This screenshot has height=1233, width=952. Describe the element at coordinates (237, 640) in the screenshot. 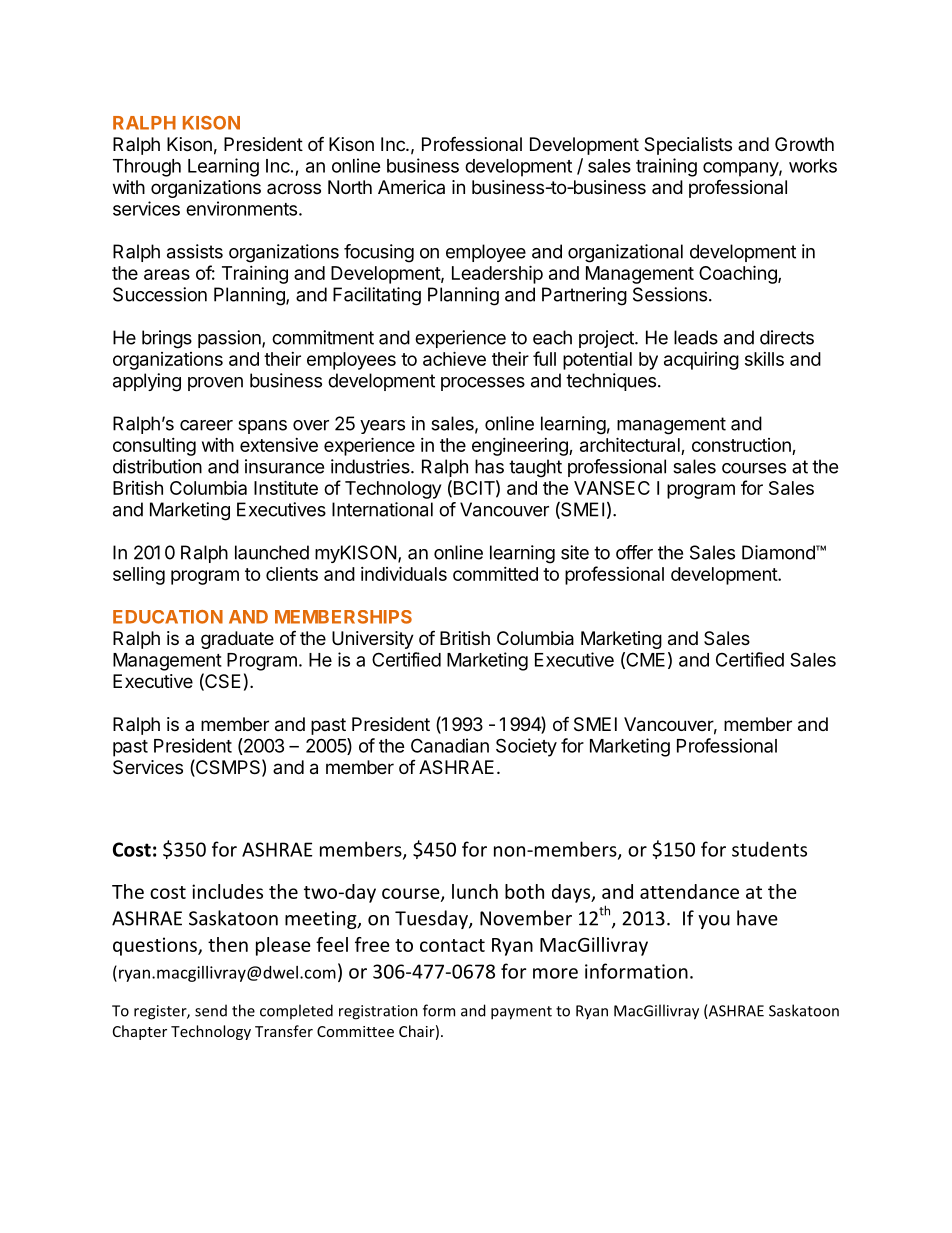

I see `graduate` at that location.
